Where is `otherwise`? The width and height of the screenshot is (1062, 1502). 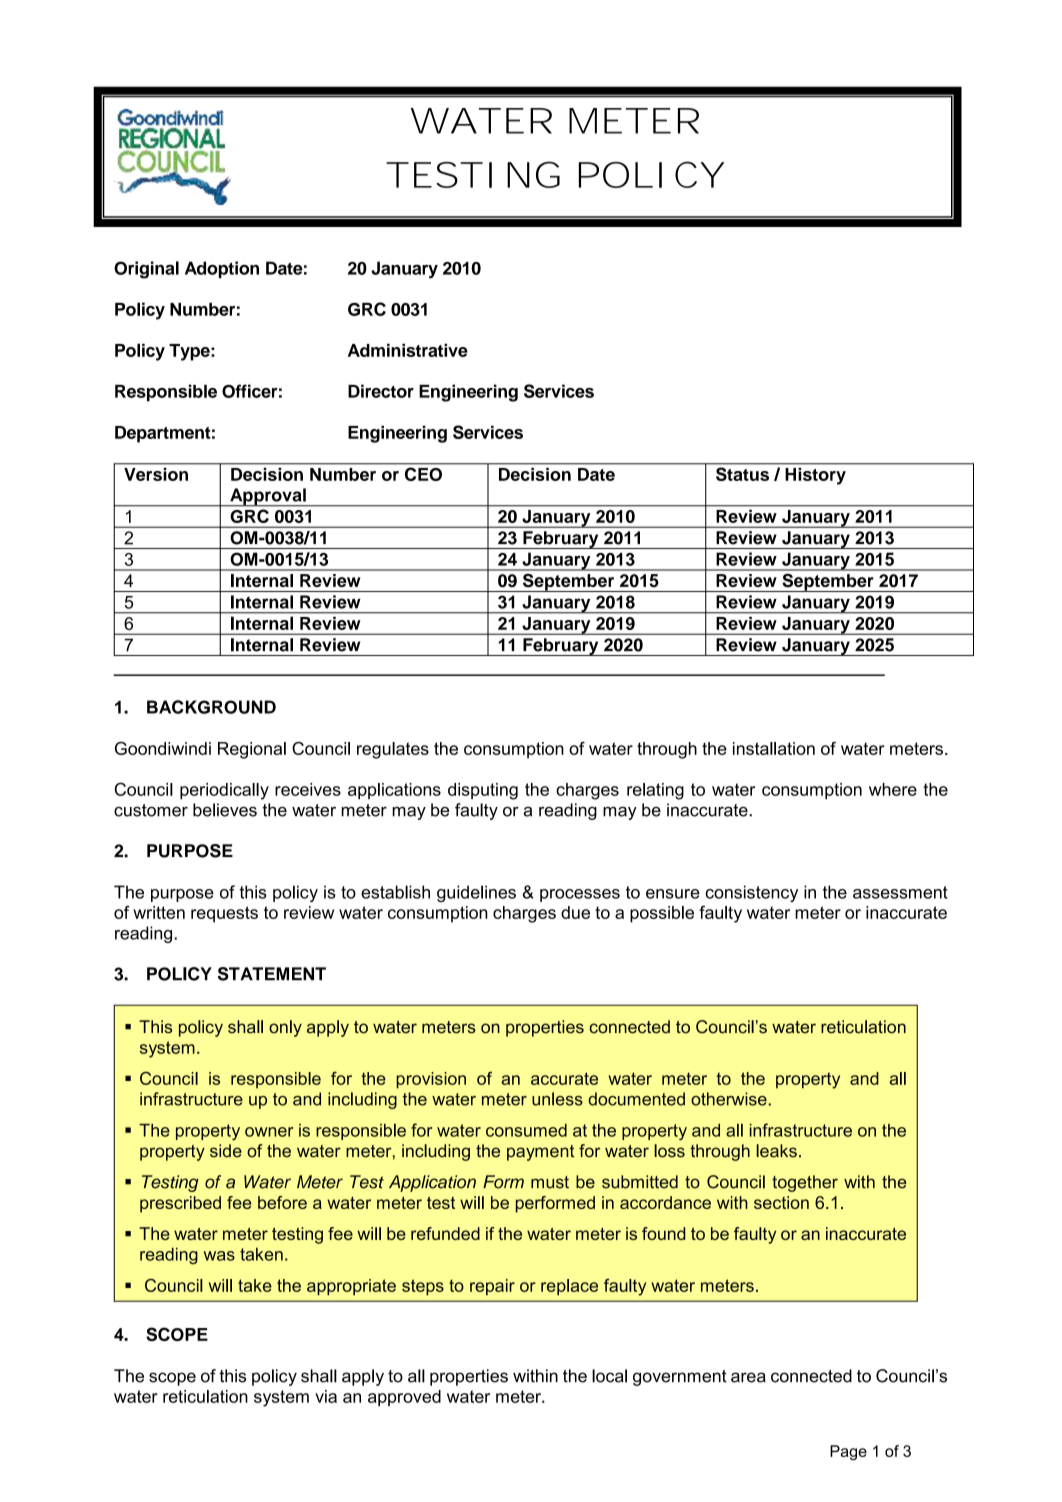
otherwise is located at coordinates (730, 1099).
